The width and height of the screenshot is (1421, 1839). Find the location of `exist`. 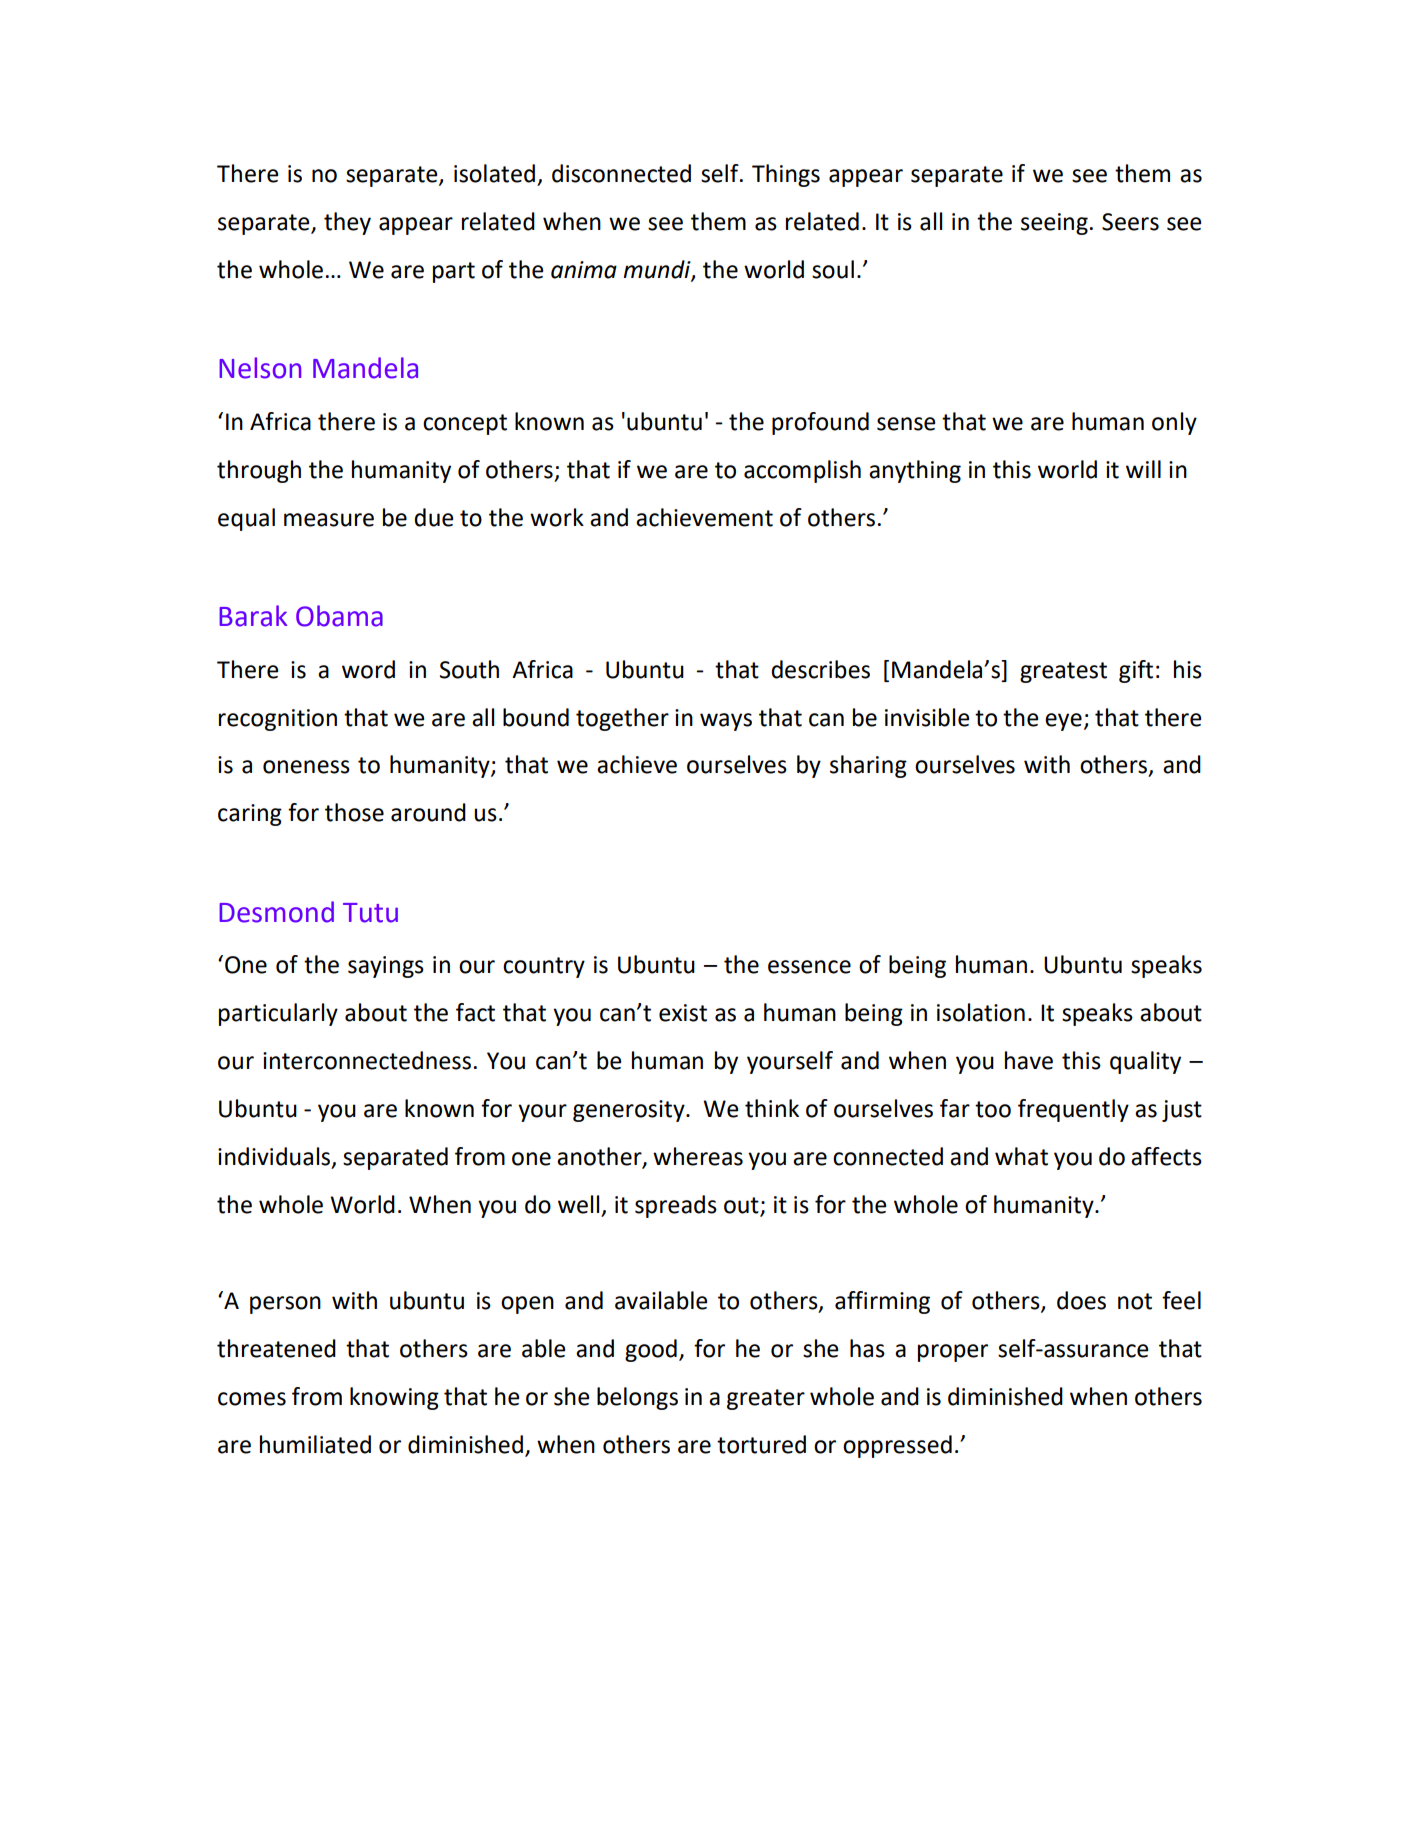

exist is located at coordinates (683, 1013).
